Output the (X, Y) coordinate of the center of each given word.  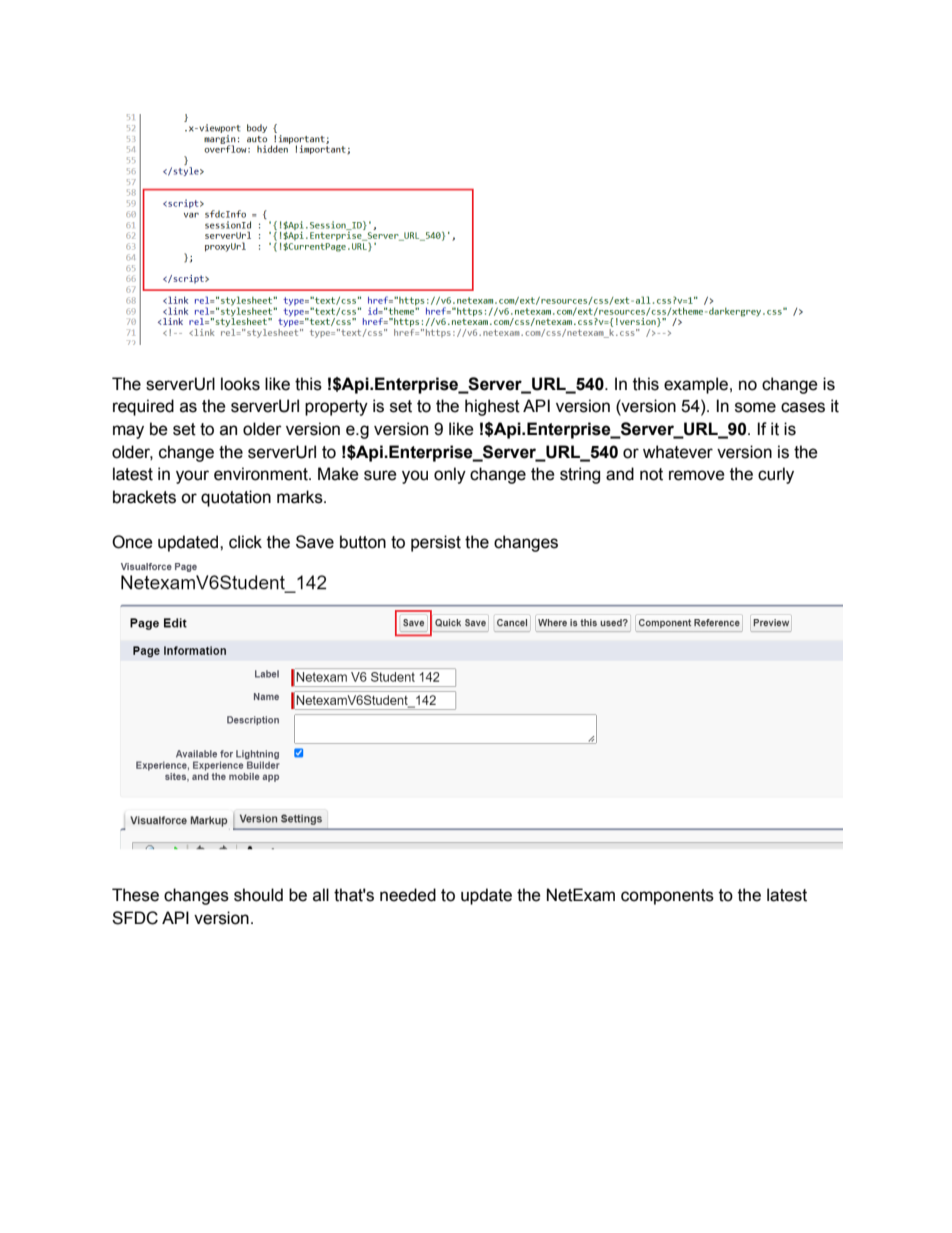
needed (408, 895)
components (667, 897)
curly (776, 475)
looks (240, 384)
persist (436, 543)
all (321, 895)
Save (315, 542)
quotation (236, 498)
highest (492, 407)
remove (697, 475)
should (258, 895)
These (135, 895)
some (755, 407)
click (245, 542)
